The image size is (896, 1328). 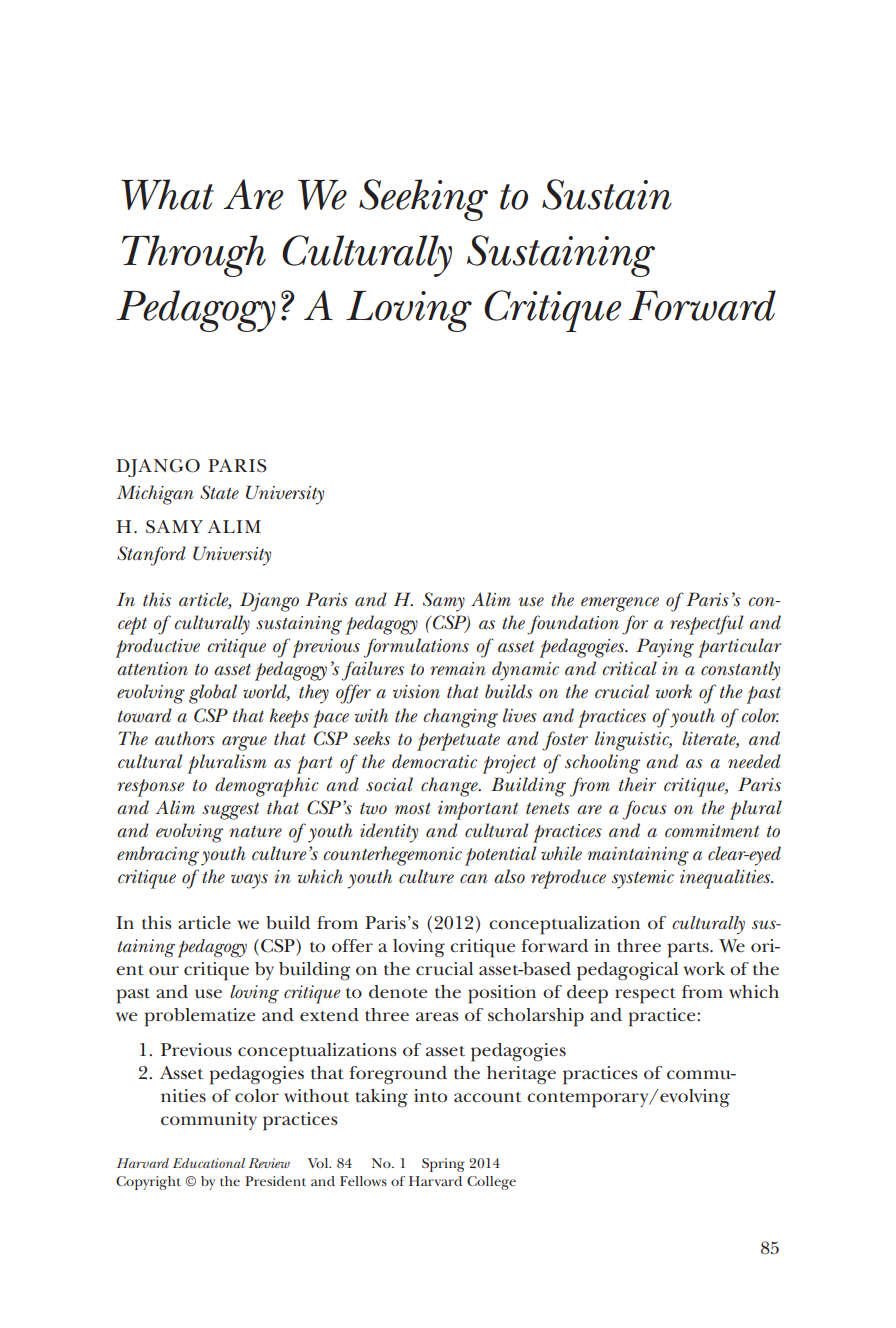 I want to click on Through, so click(x=194, y=256).
